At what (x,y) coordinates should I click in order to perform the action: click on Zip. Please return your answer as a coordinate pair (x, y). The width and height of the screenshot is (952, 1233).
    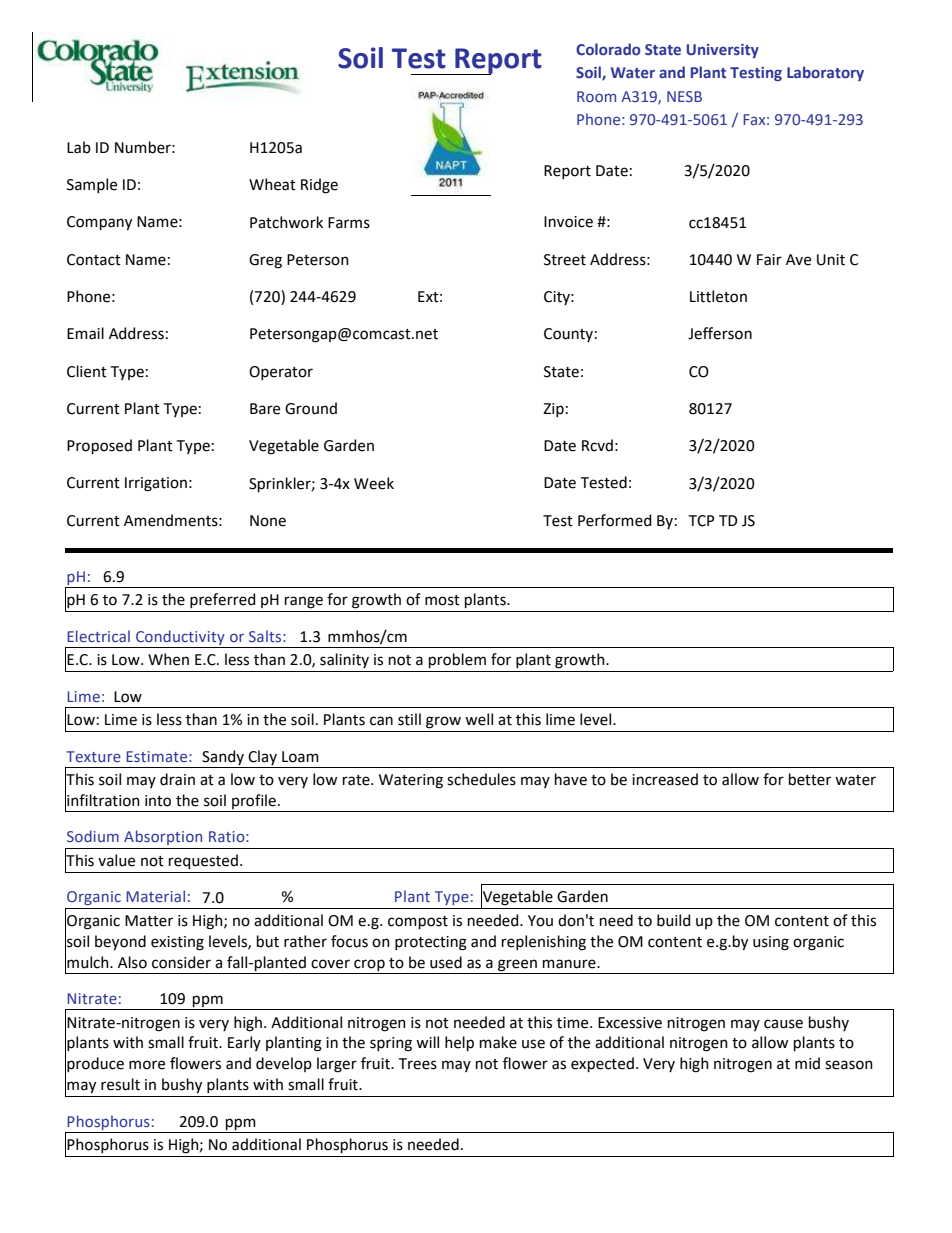
    Looking at the image, I should click on (553, 410).
